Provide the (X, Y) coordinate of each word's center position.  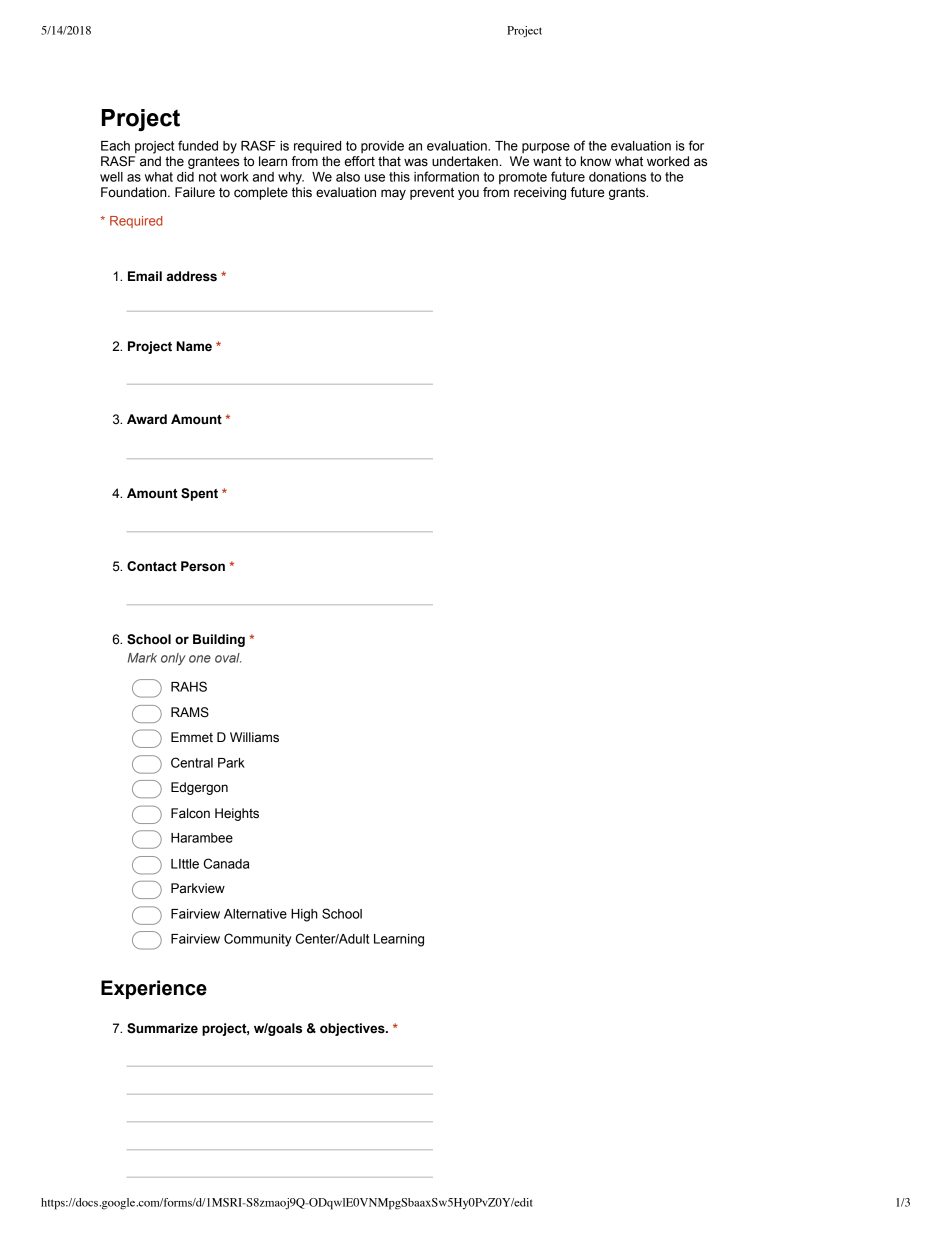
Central (192, 762)
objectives (353, 1029)
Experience (154, 989)
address (192, 276)
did (185, 177)
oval (228, 658)
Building (219, 640)
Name (194, 346)
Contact (152, 566)
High (304, 915)
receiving (540, 193)
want (547, 162)
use (375, 178)
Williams (254, 737)
